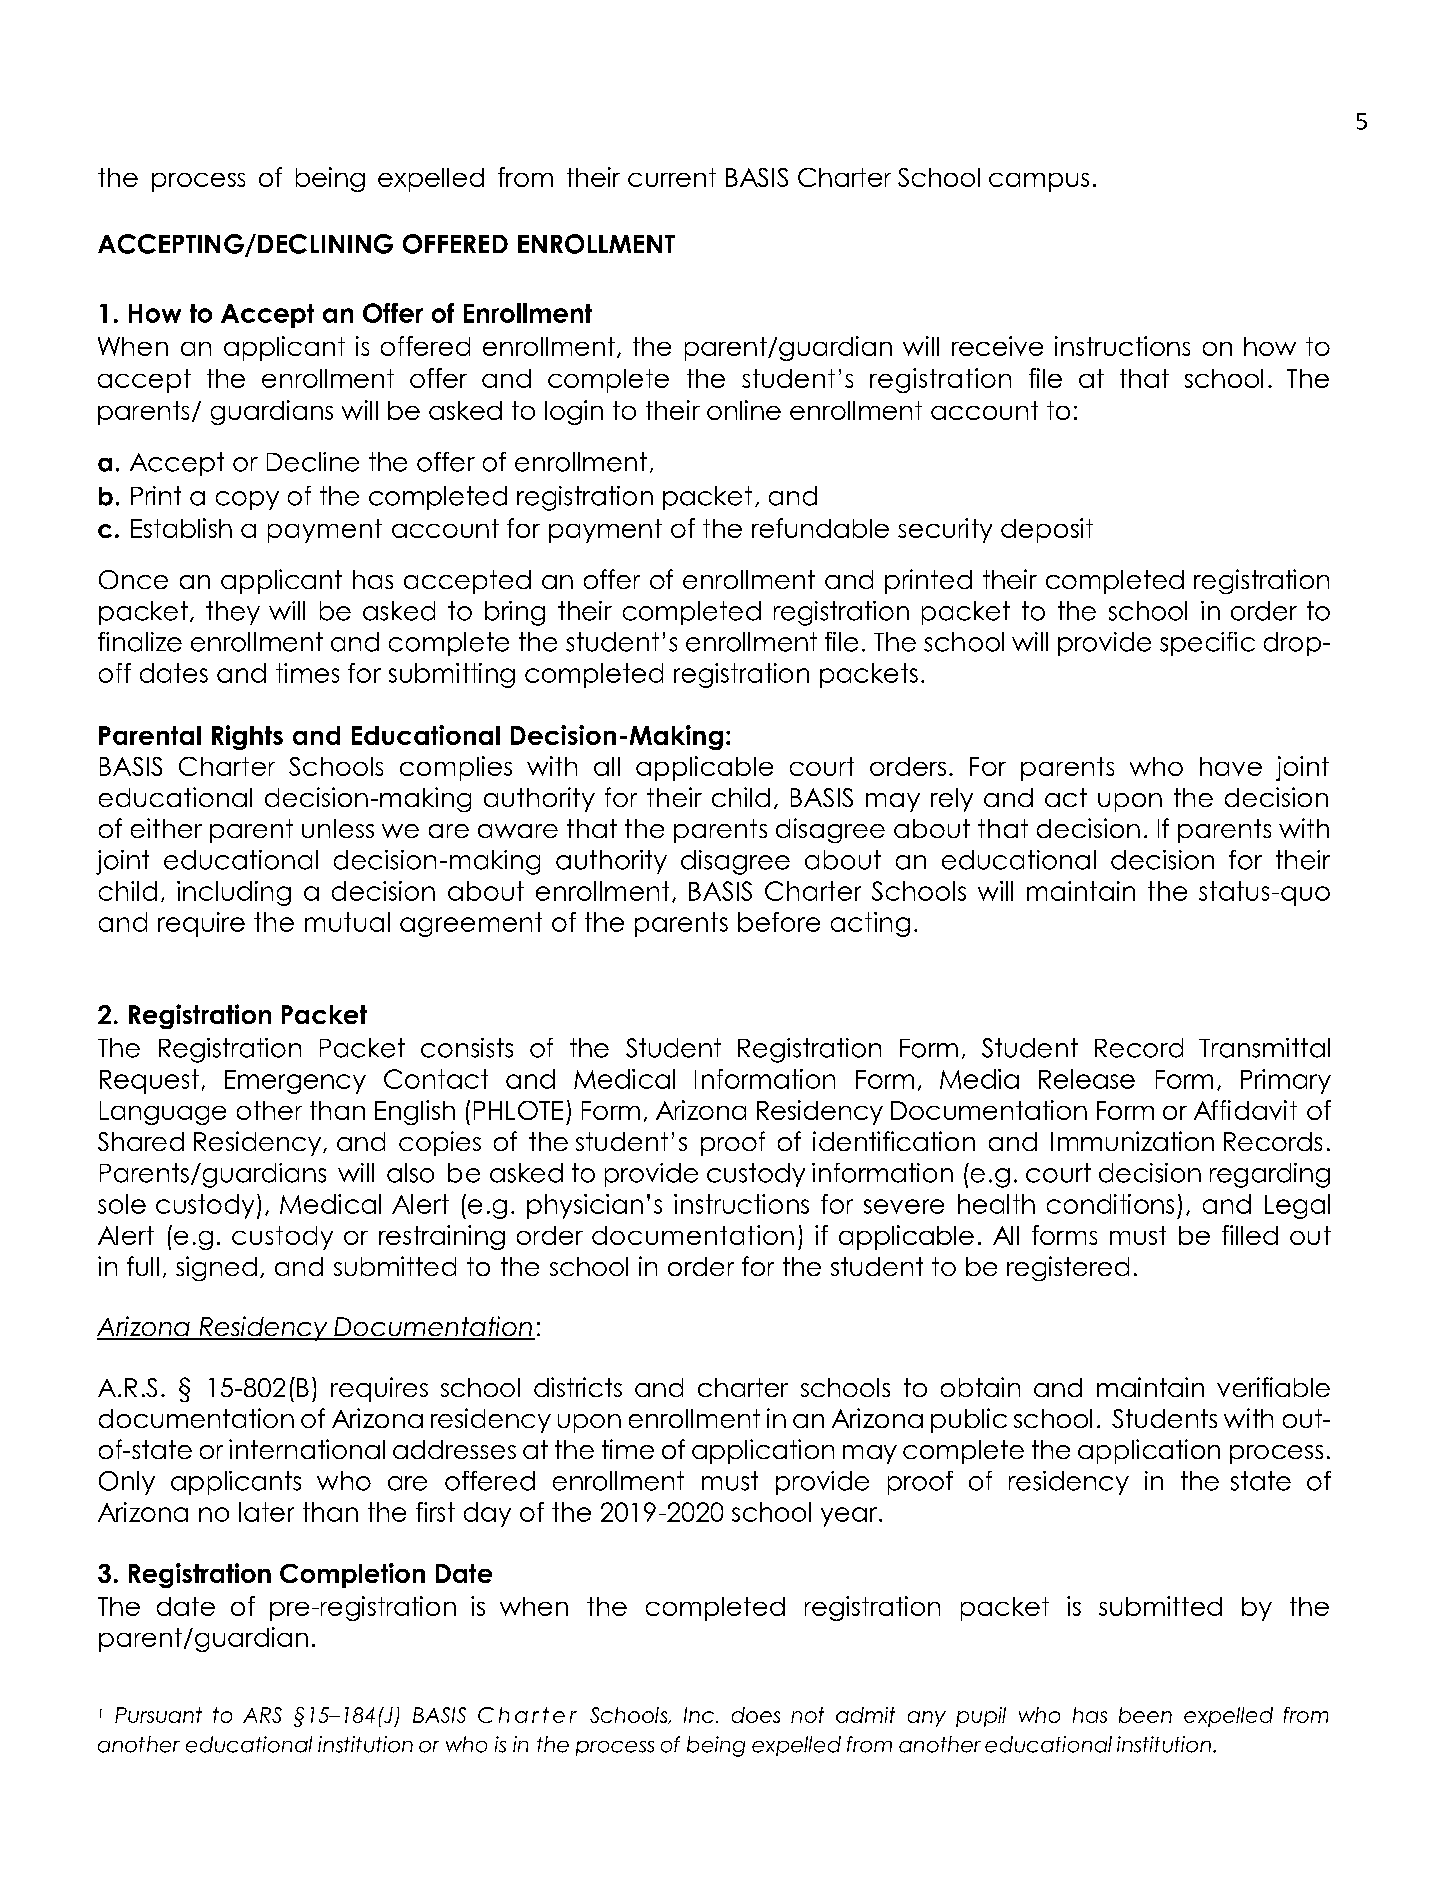 Image resolution: width=1454 pixels, height=1882 pixels. What do you see at coordinates (1039, 182) in the screenshot?
I see `campus` at bounding box center [1039, 182].
